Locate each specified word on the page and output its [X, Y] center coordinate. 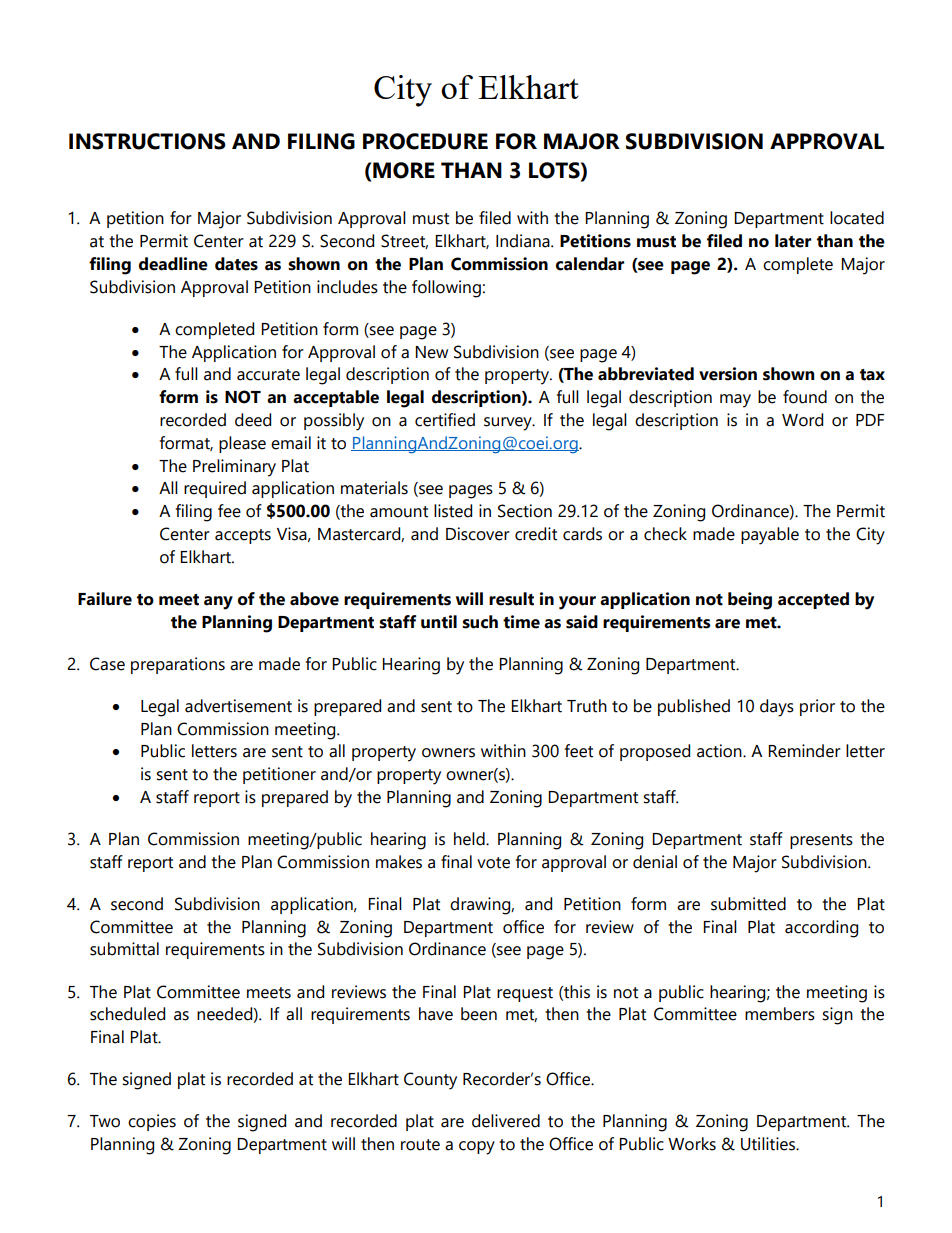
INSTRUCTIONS [147, 141]
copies [152, 1122]
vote [493, 863]
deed [253, 420]
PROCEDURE [425, 141]
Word [802, 420]
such [480, 622]
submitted [748, 904]
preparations [178, 665]
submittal [124, 949]
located [857, 218]
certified [445, 420]
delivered [506, 1121]
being [750, 601]
